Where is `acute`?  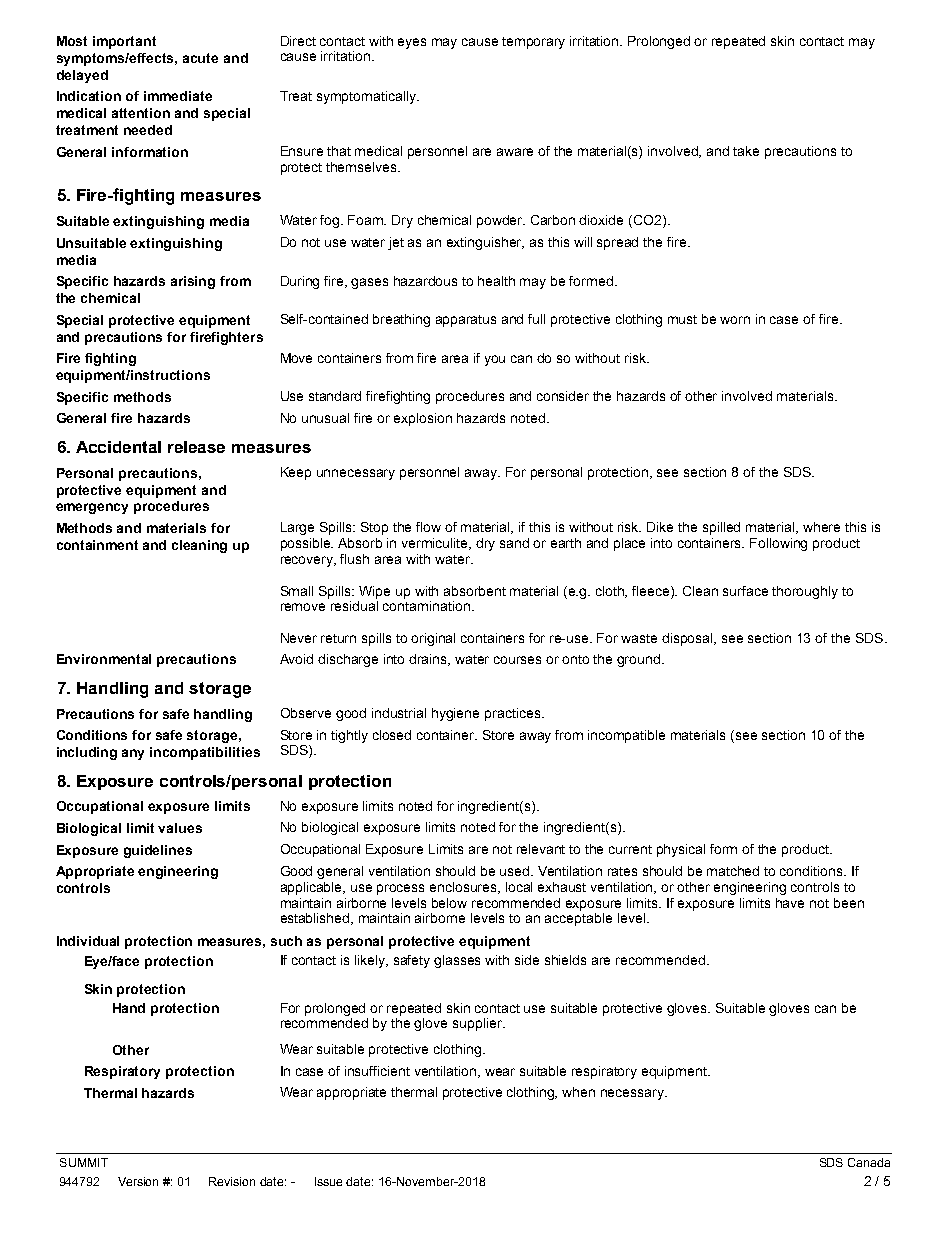 acute is located at coordinates (200, 58).
